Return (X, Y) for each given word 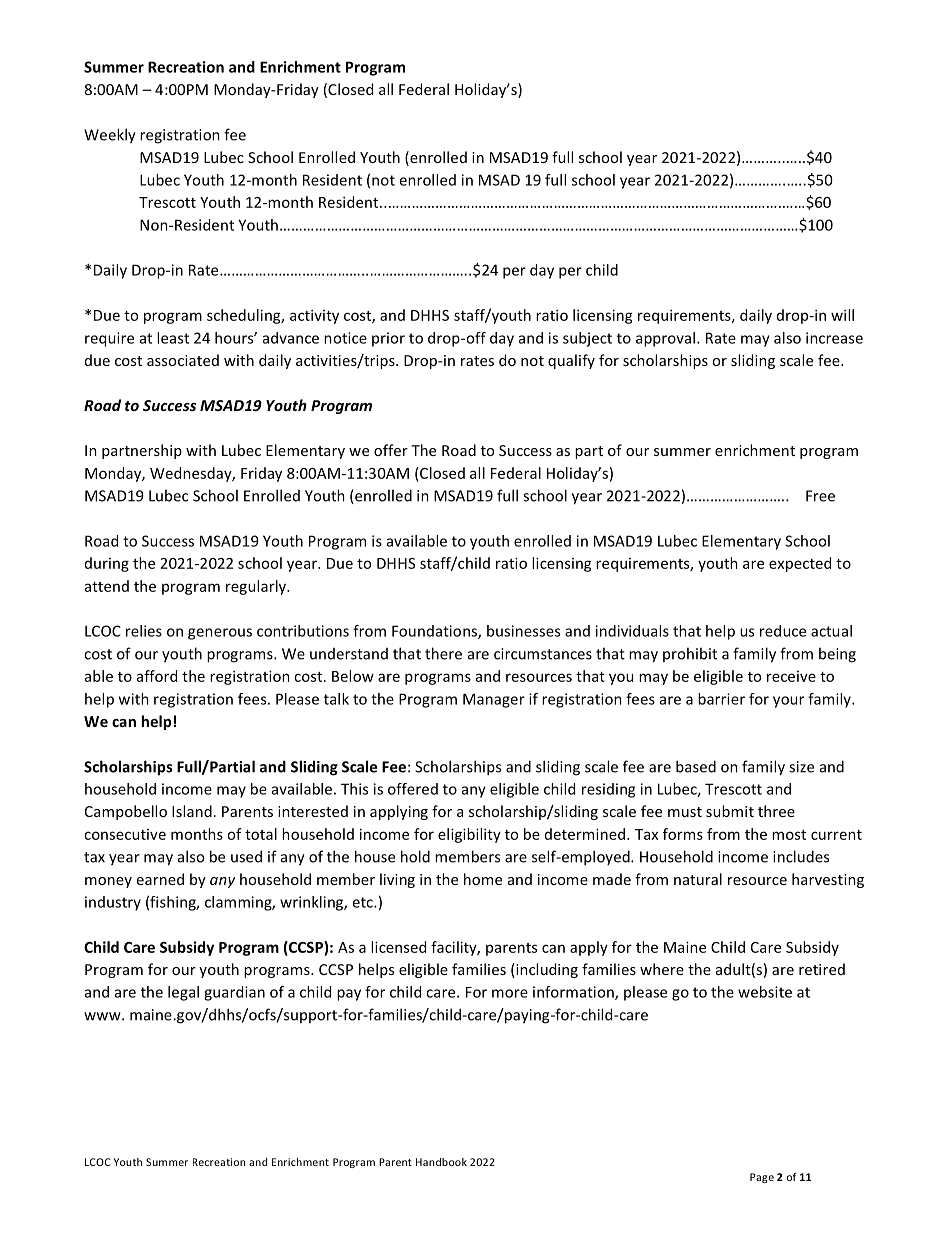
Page (762, 1178)
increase (834, 338)
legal (183, 993)
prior (388, 339)
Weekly (110, 136)
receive (791, 676)
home (483, 879)
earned (160, 879)
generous (220, 634)
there (443, 653)
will (842, 315)
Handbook (441, 1162)
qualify (571, 361)
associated (183, 360)
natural (698, 879)
